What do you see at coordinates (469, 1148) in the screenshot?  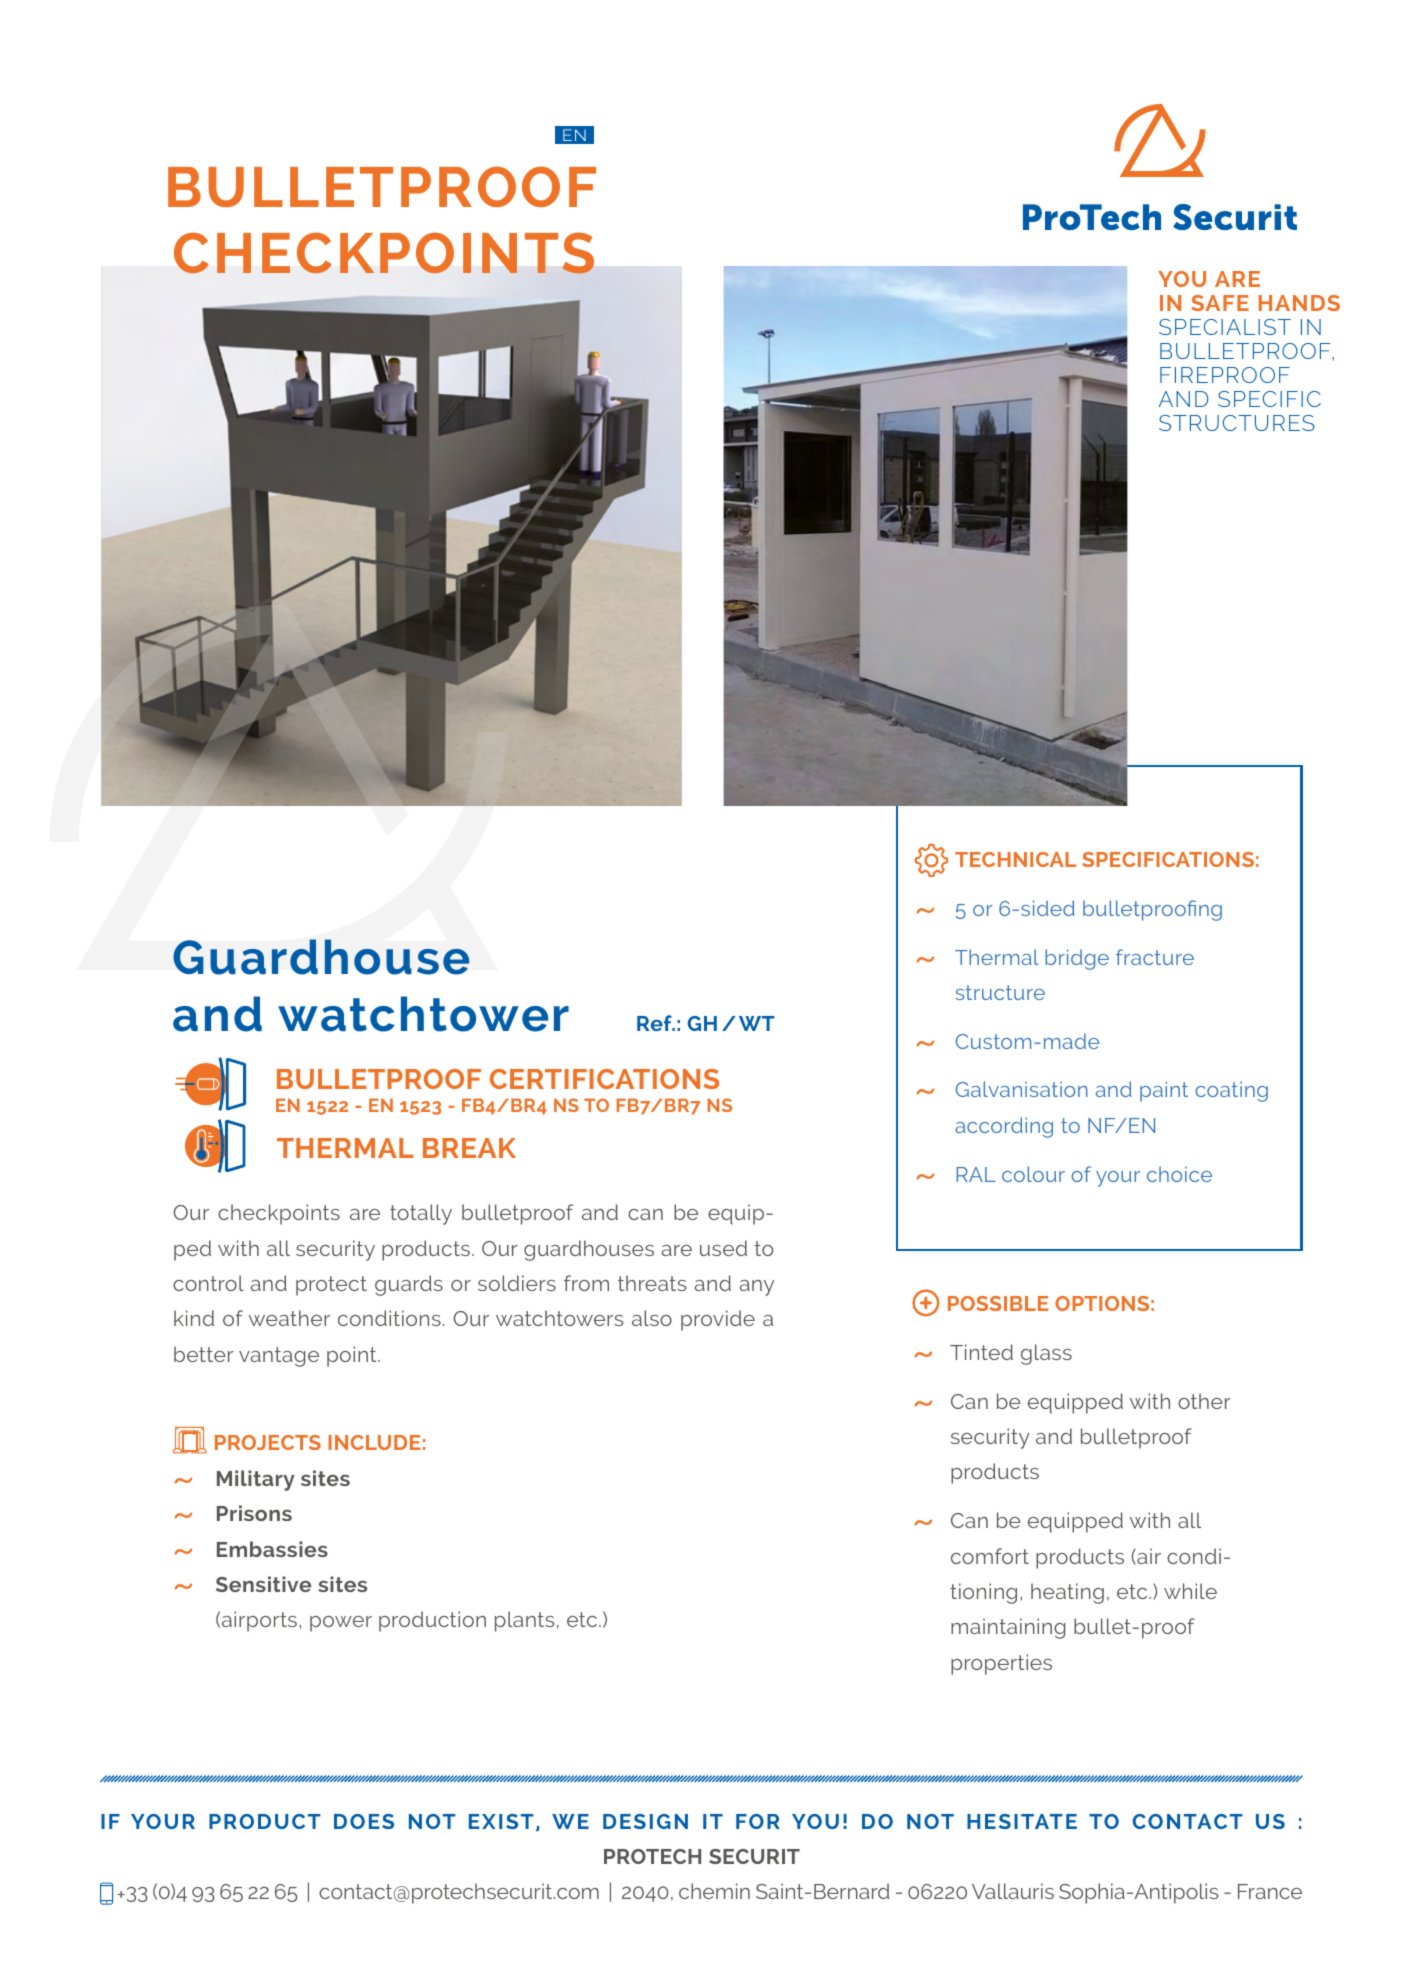 I see `BREAK` at bounding box center [469, 1148].
